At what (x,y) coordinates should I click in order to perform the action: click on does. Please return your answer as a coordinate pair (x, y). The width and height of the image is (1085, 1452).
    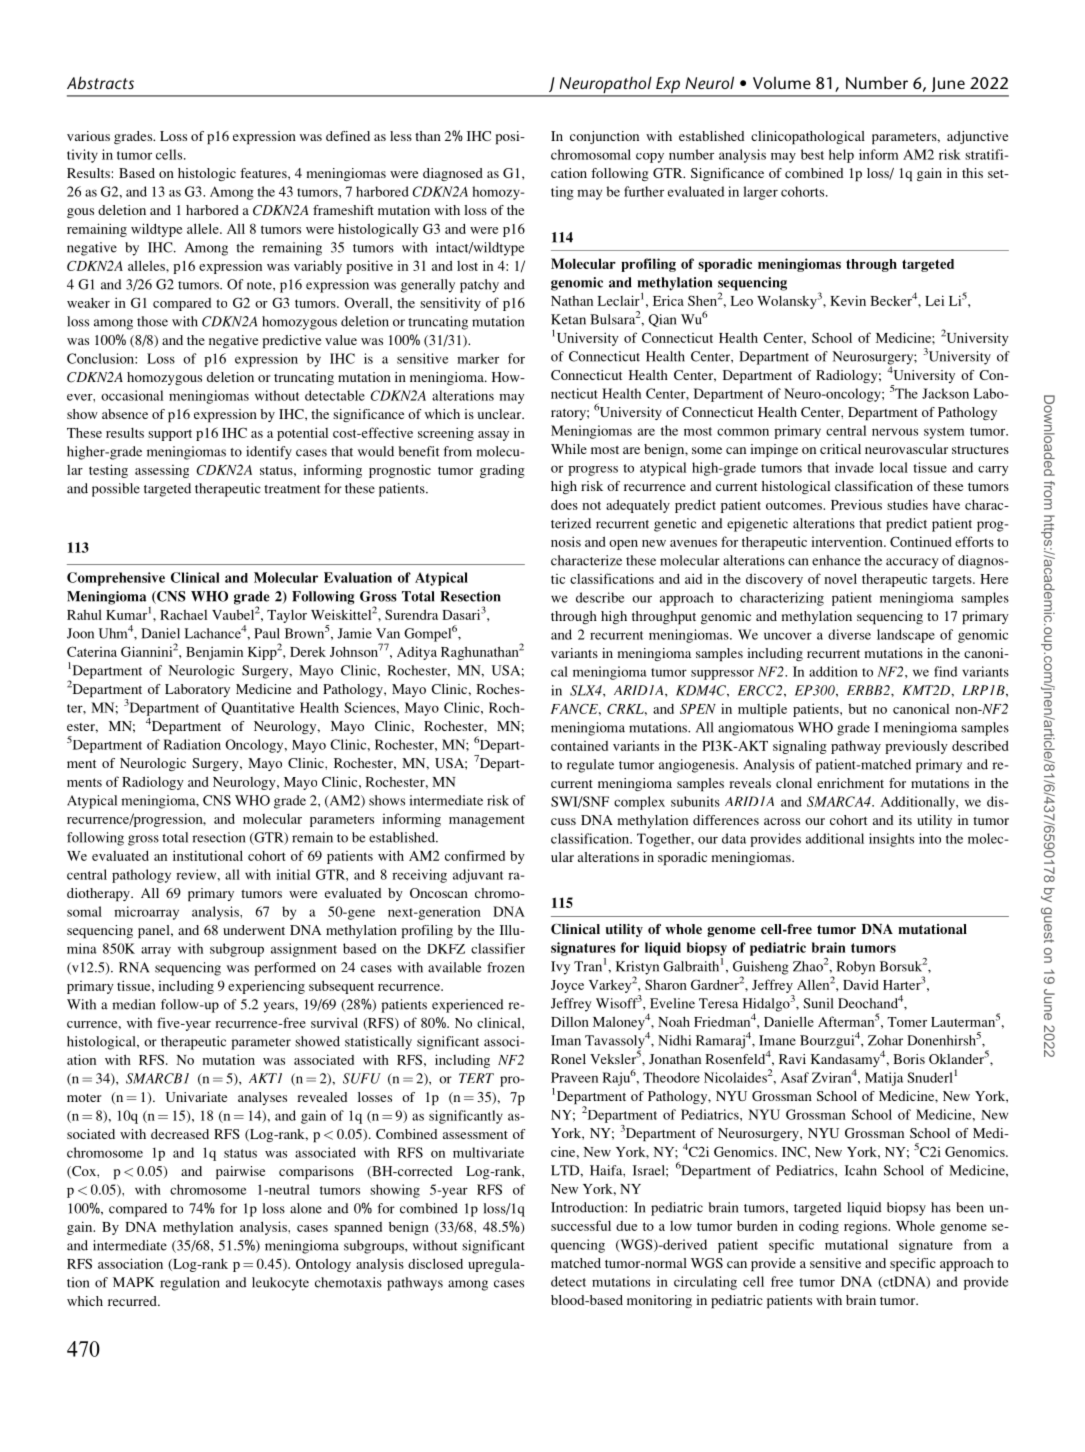
    Looking at the image, I should click on (564, 504).
